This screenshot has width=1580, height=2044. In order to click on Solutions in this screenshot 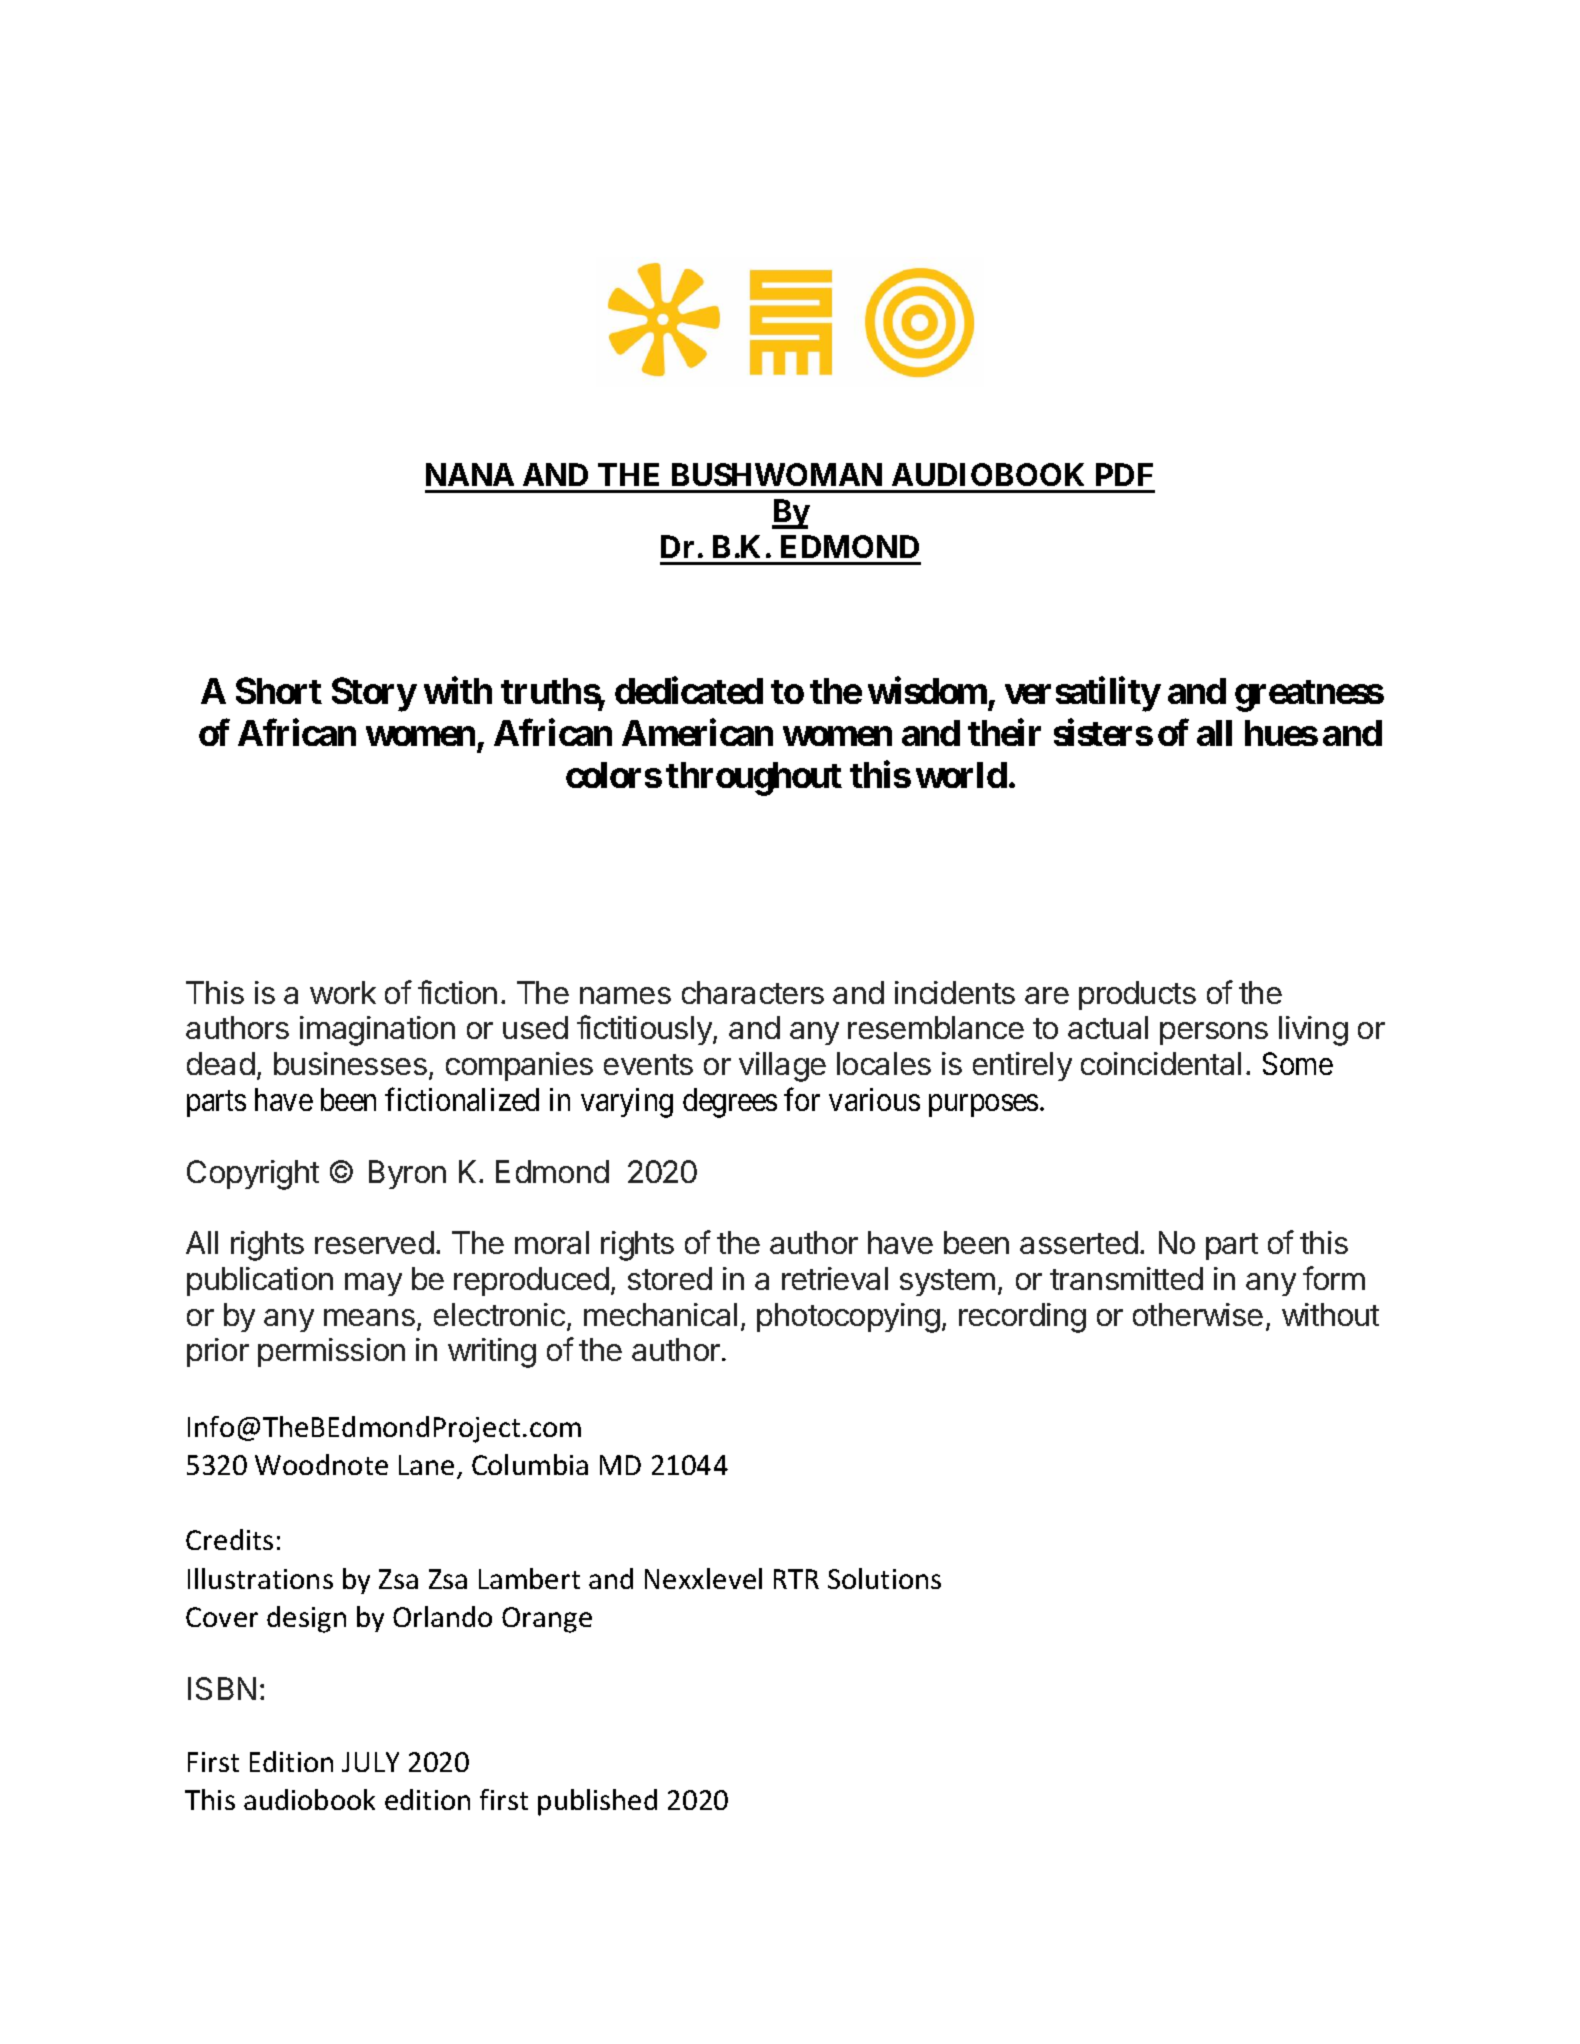, I will do `click(884, 1578)`.
